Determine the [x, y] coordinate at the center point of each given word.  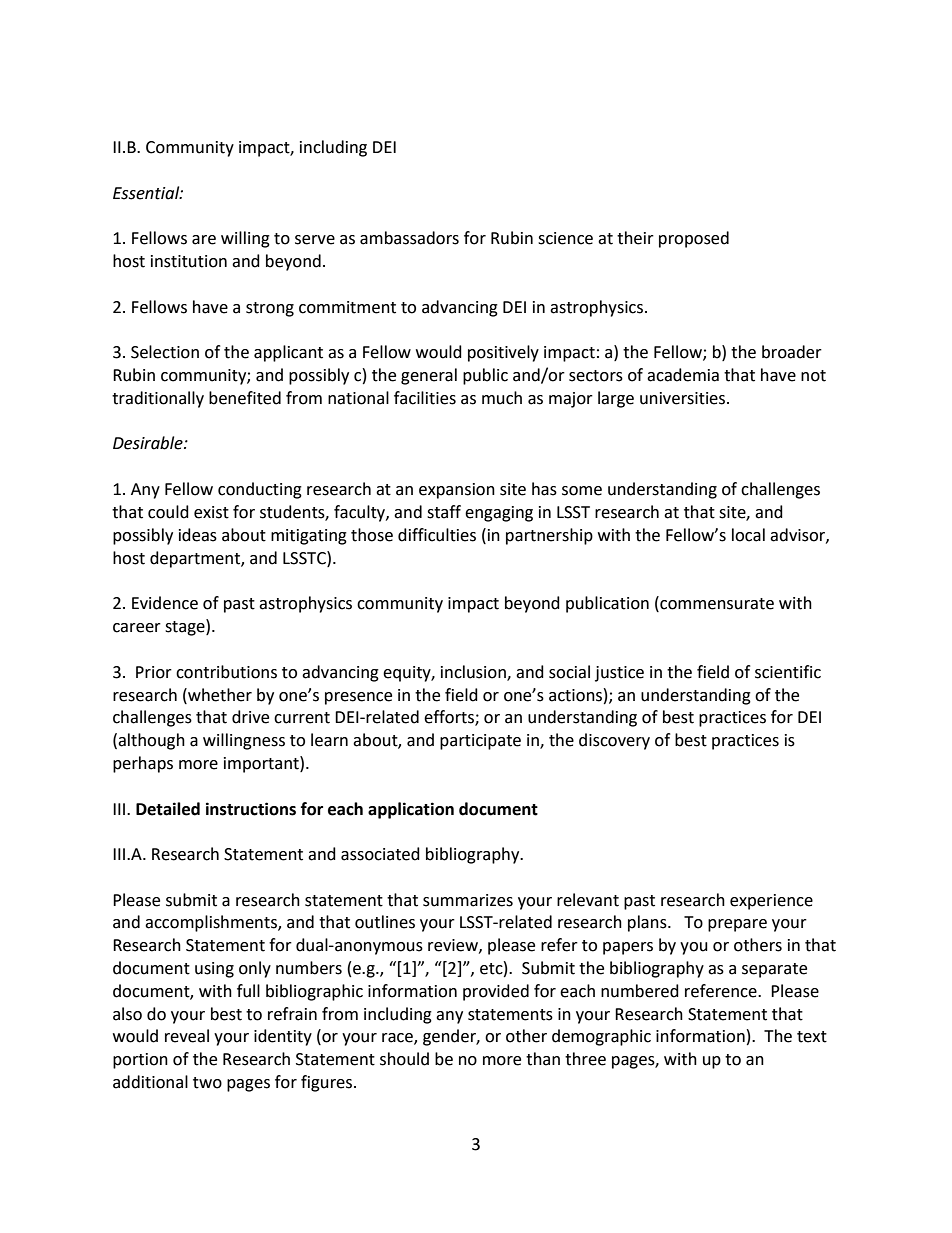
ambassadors [409, 238]
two [207, 1083]
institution [189, 261]
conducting [260, 490]
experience [771, 902]
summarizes [468, 900]
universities [684, 398]
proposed [694, 239]
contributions [226, 672]
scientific [788, 672]
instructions [251, 809]
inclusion [474, 672]
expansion [457, 491]
